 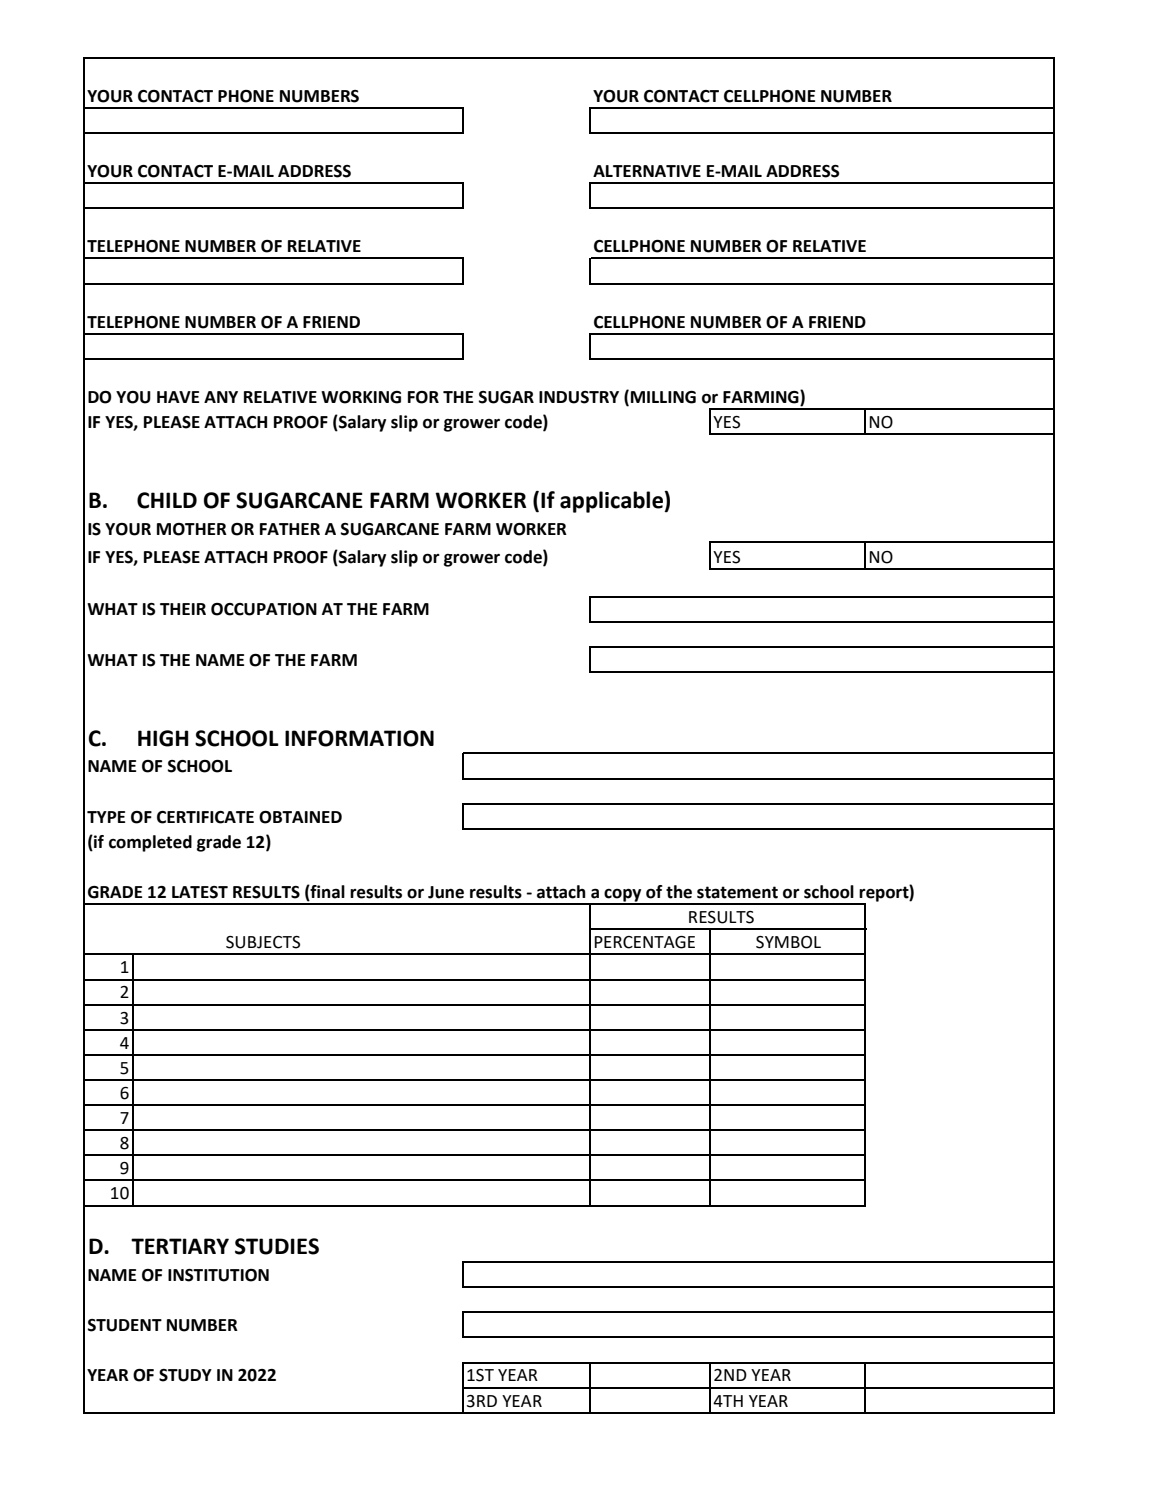 What do you see at coordinates (359, 738) in the image?
I see `INFORMATION` at bounding box center [359, 738].
